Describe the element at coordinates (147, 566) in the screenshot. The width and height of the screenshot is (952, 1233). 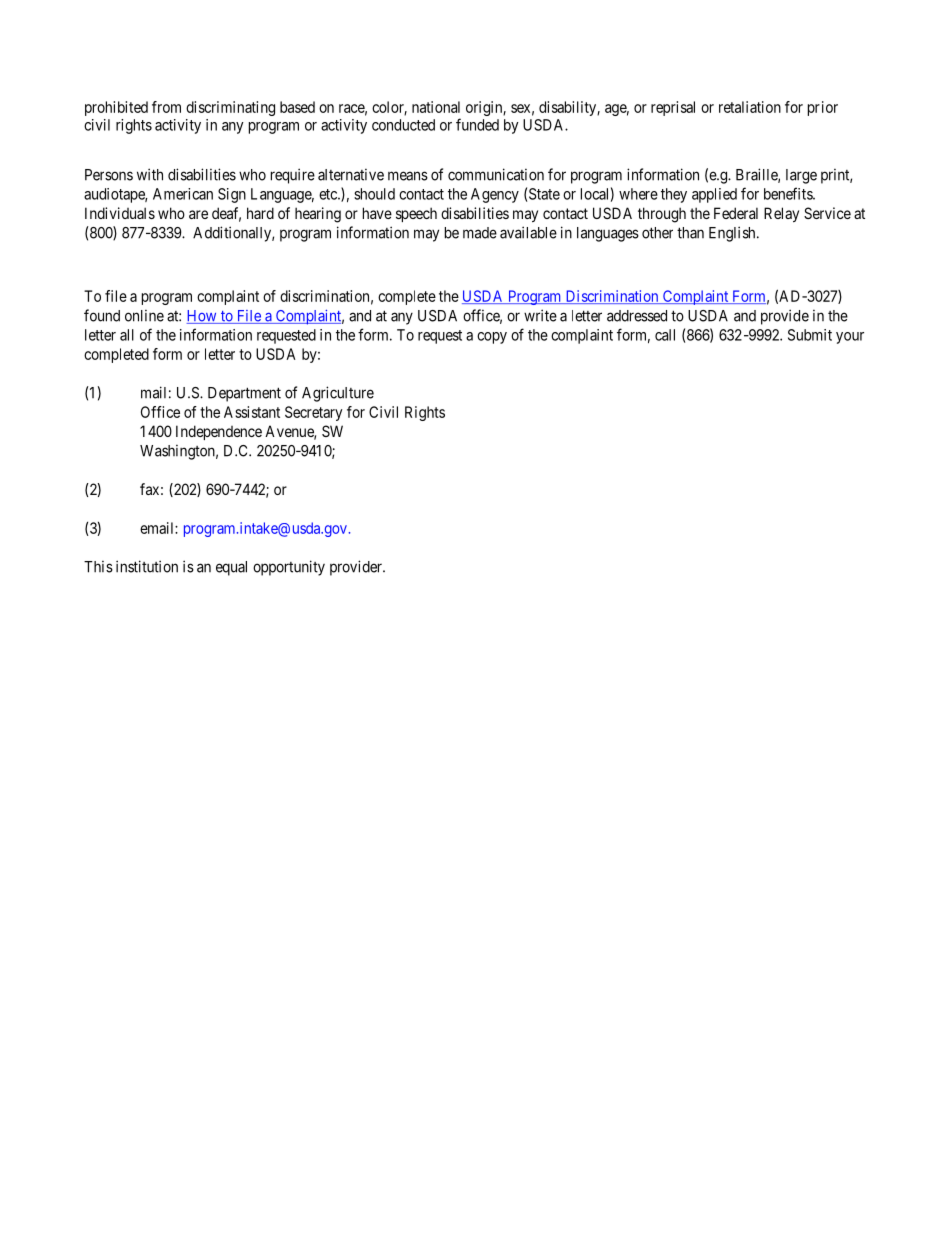
I see `institution` at that location.
